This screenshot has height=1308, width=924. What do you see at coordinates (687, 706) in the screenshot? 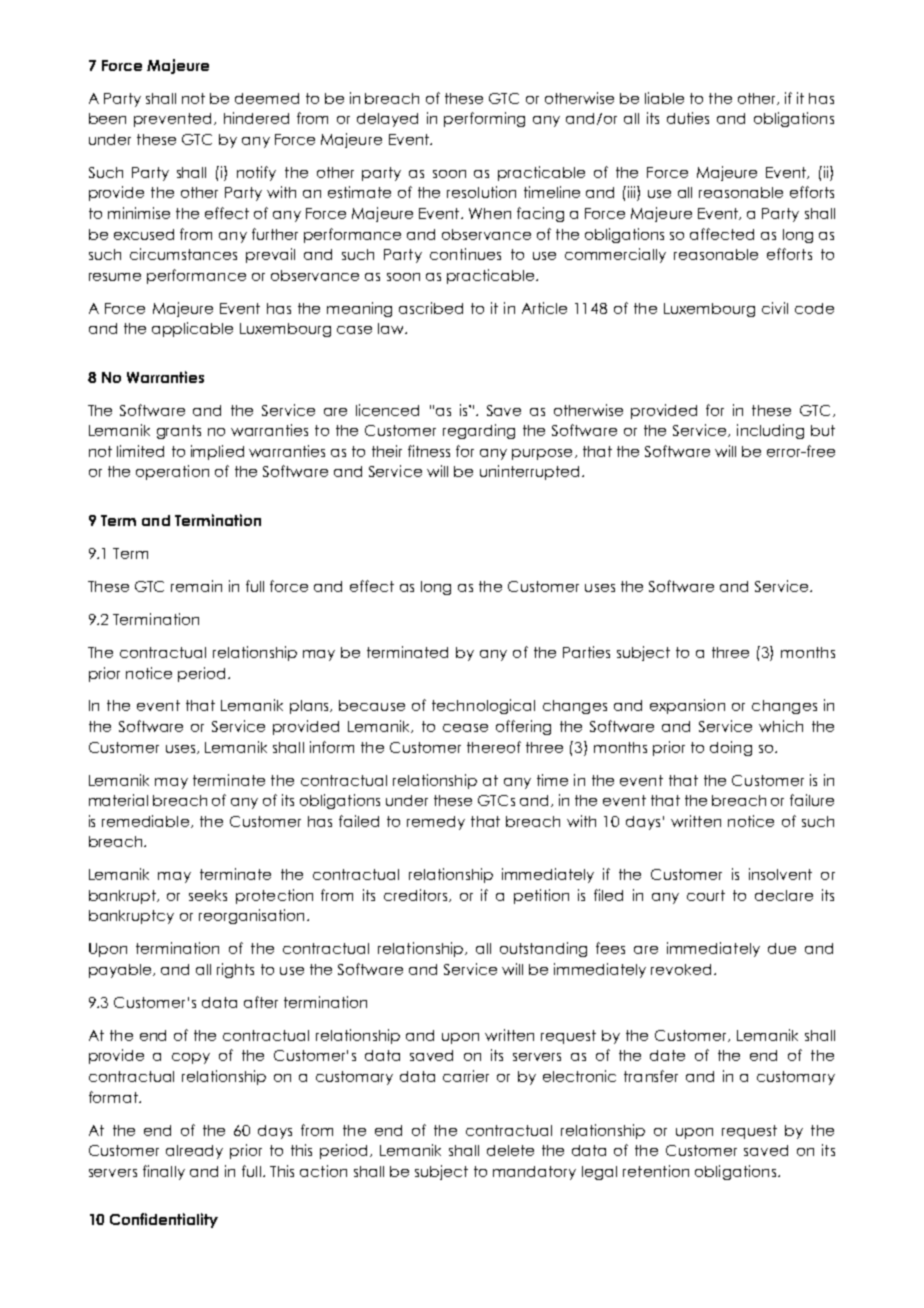
I see `expansion` at bounding box center [687, 706].
